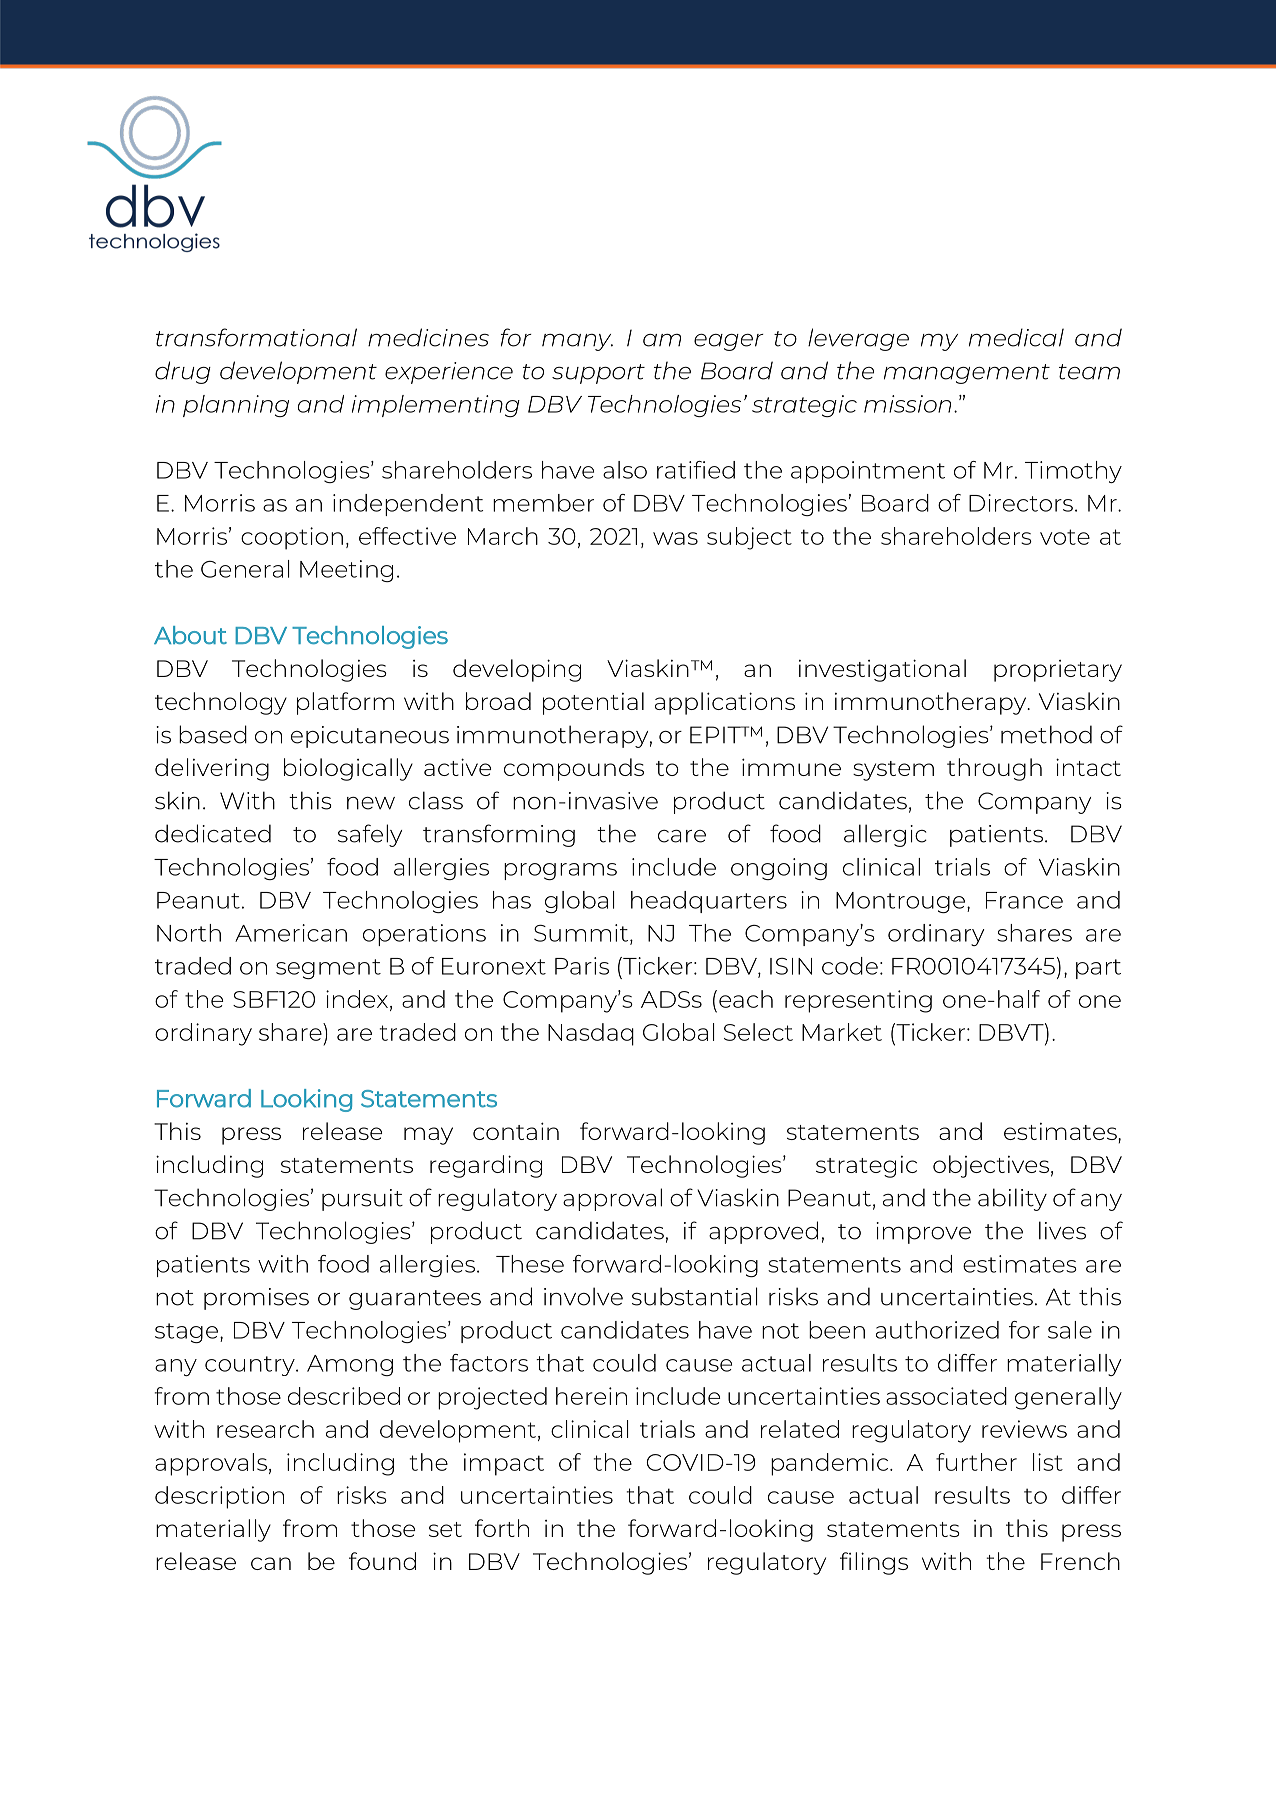 The width and height of the screenshot is (1276, 1804). What do you see at coordinates (502, 1528) in the screenshot?
I see `forth` at bounding box center [502, 1528].
